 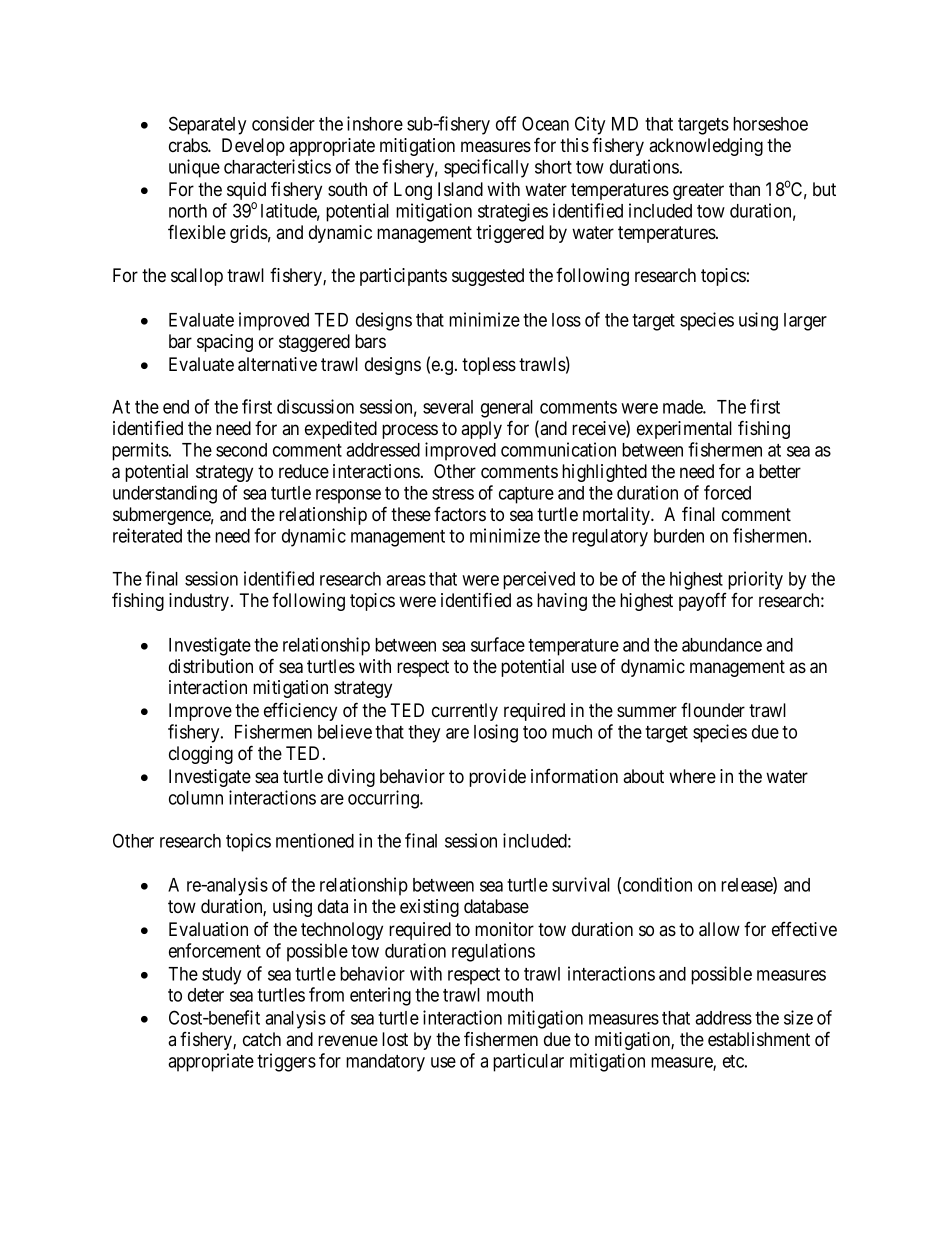 What do you see at coordinates (706, 147) in the document?
I see `acknowledging` at bounding box center [706, 147].
